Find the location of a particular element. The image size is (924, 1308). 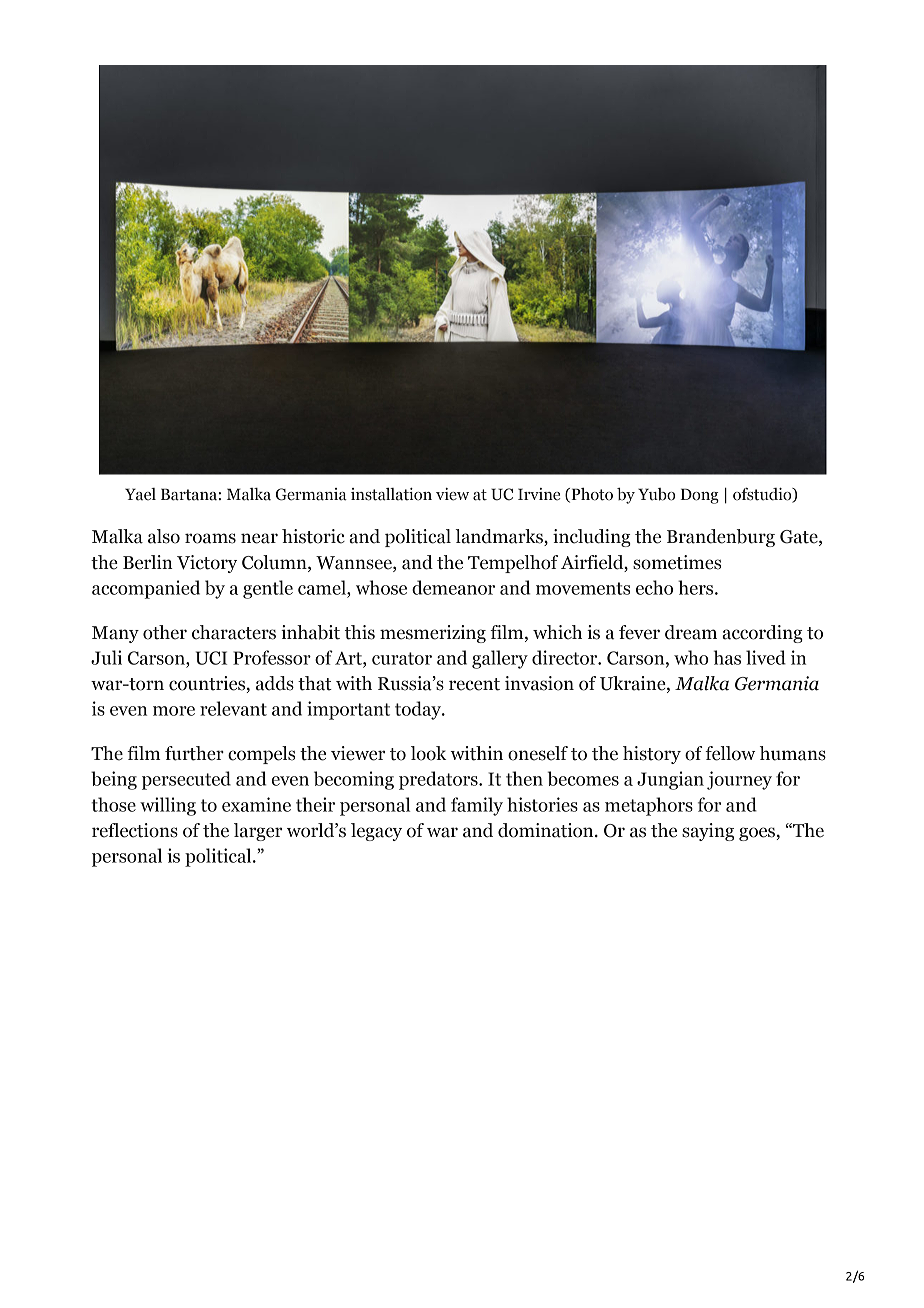

installation is located at coordinates (391, 494).
